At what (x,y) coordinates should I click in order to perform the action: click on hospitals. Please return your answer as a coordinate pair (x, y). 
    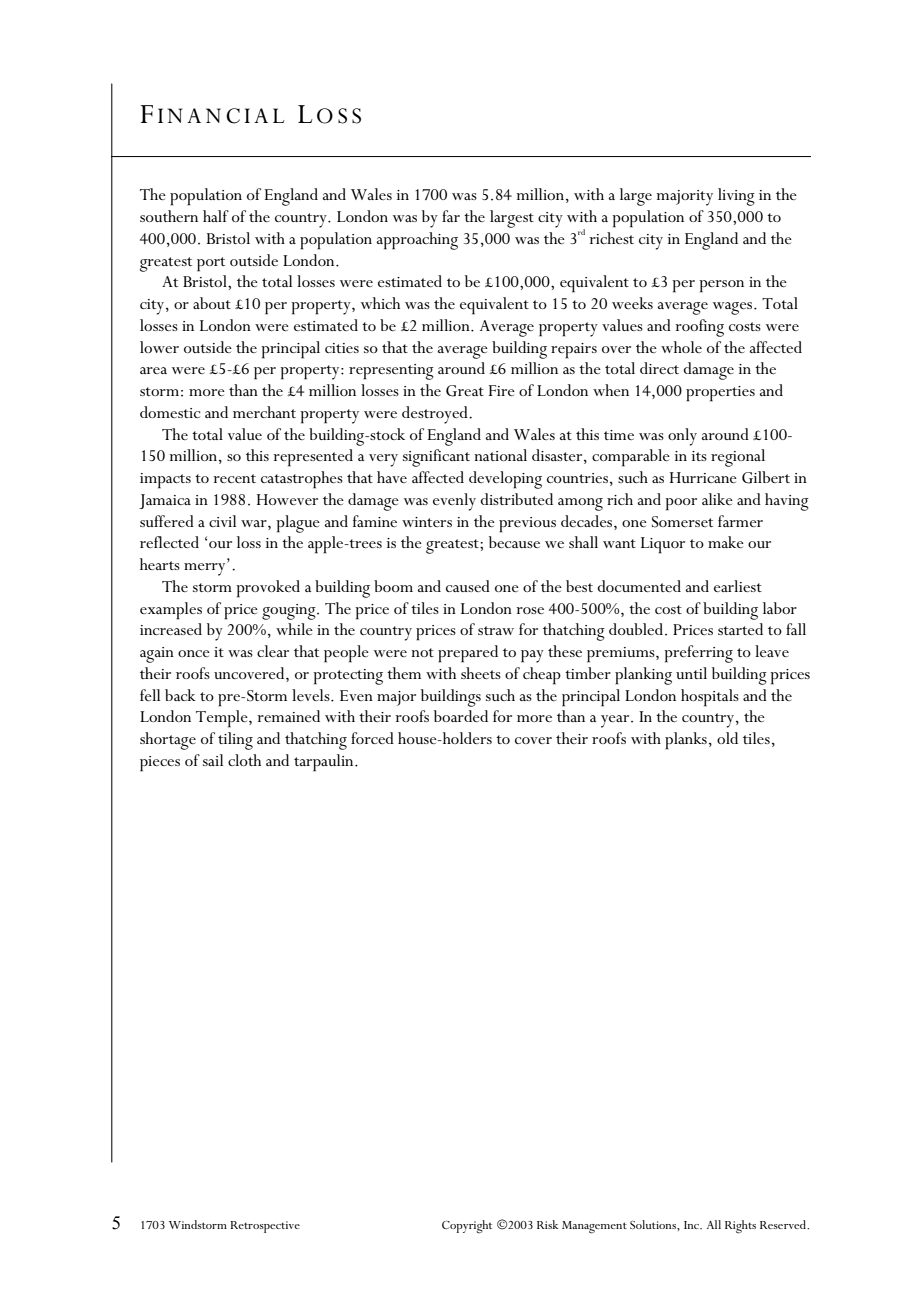
    Looking at the image, I should click on (710, 698).
